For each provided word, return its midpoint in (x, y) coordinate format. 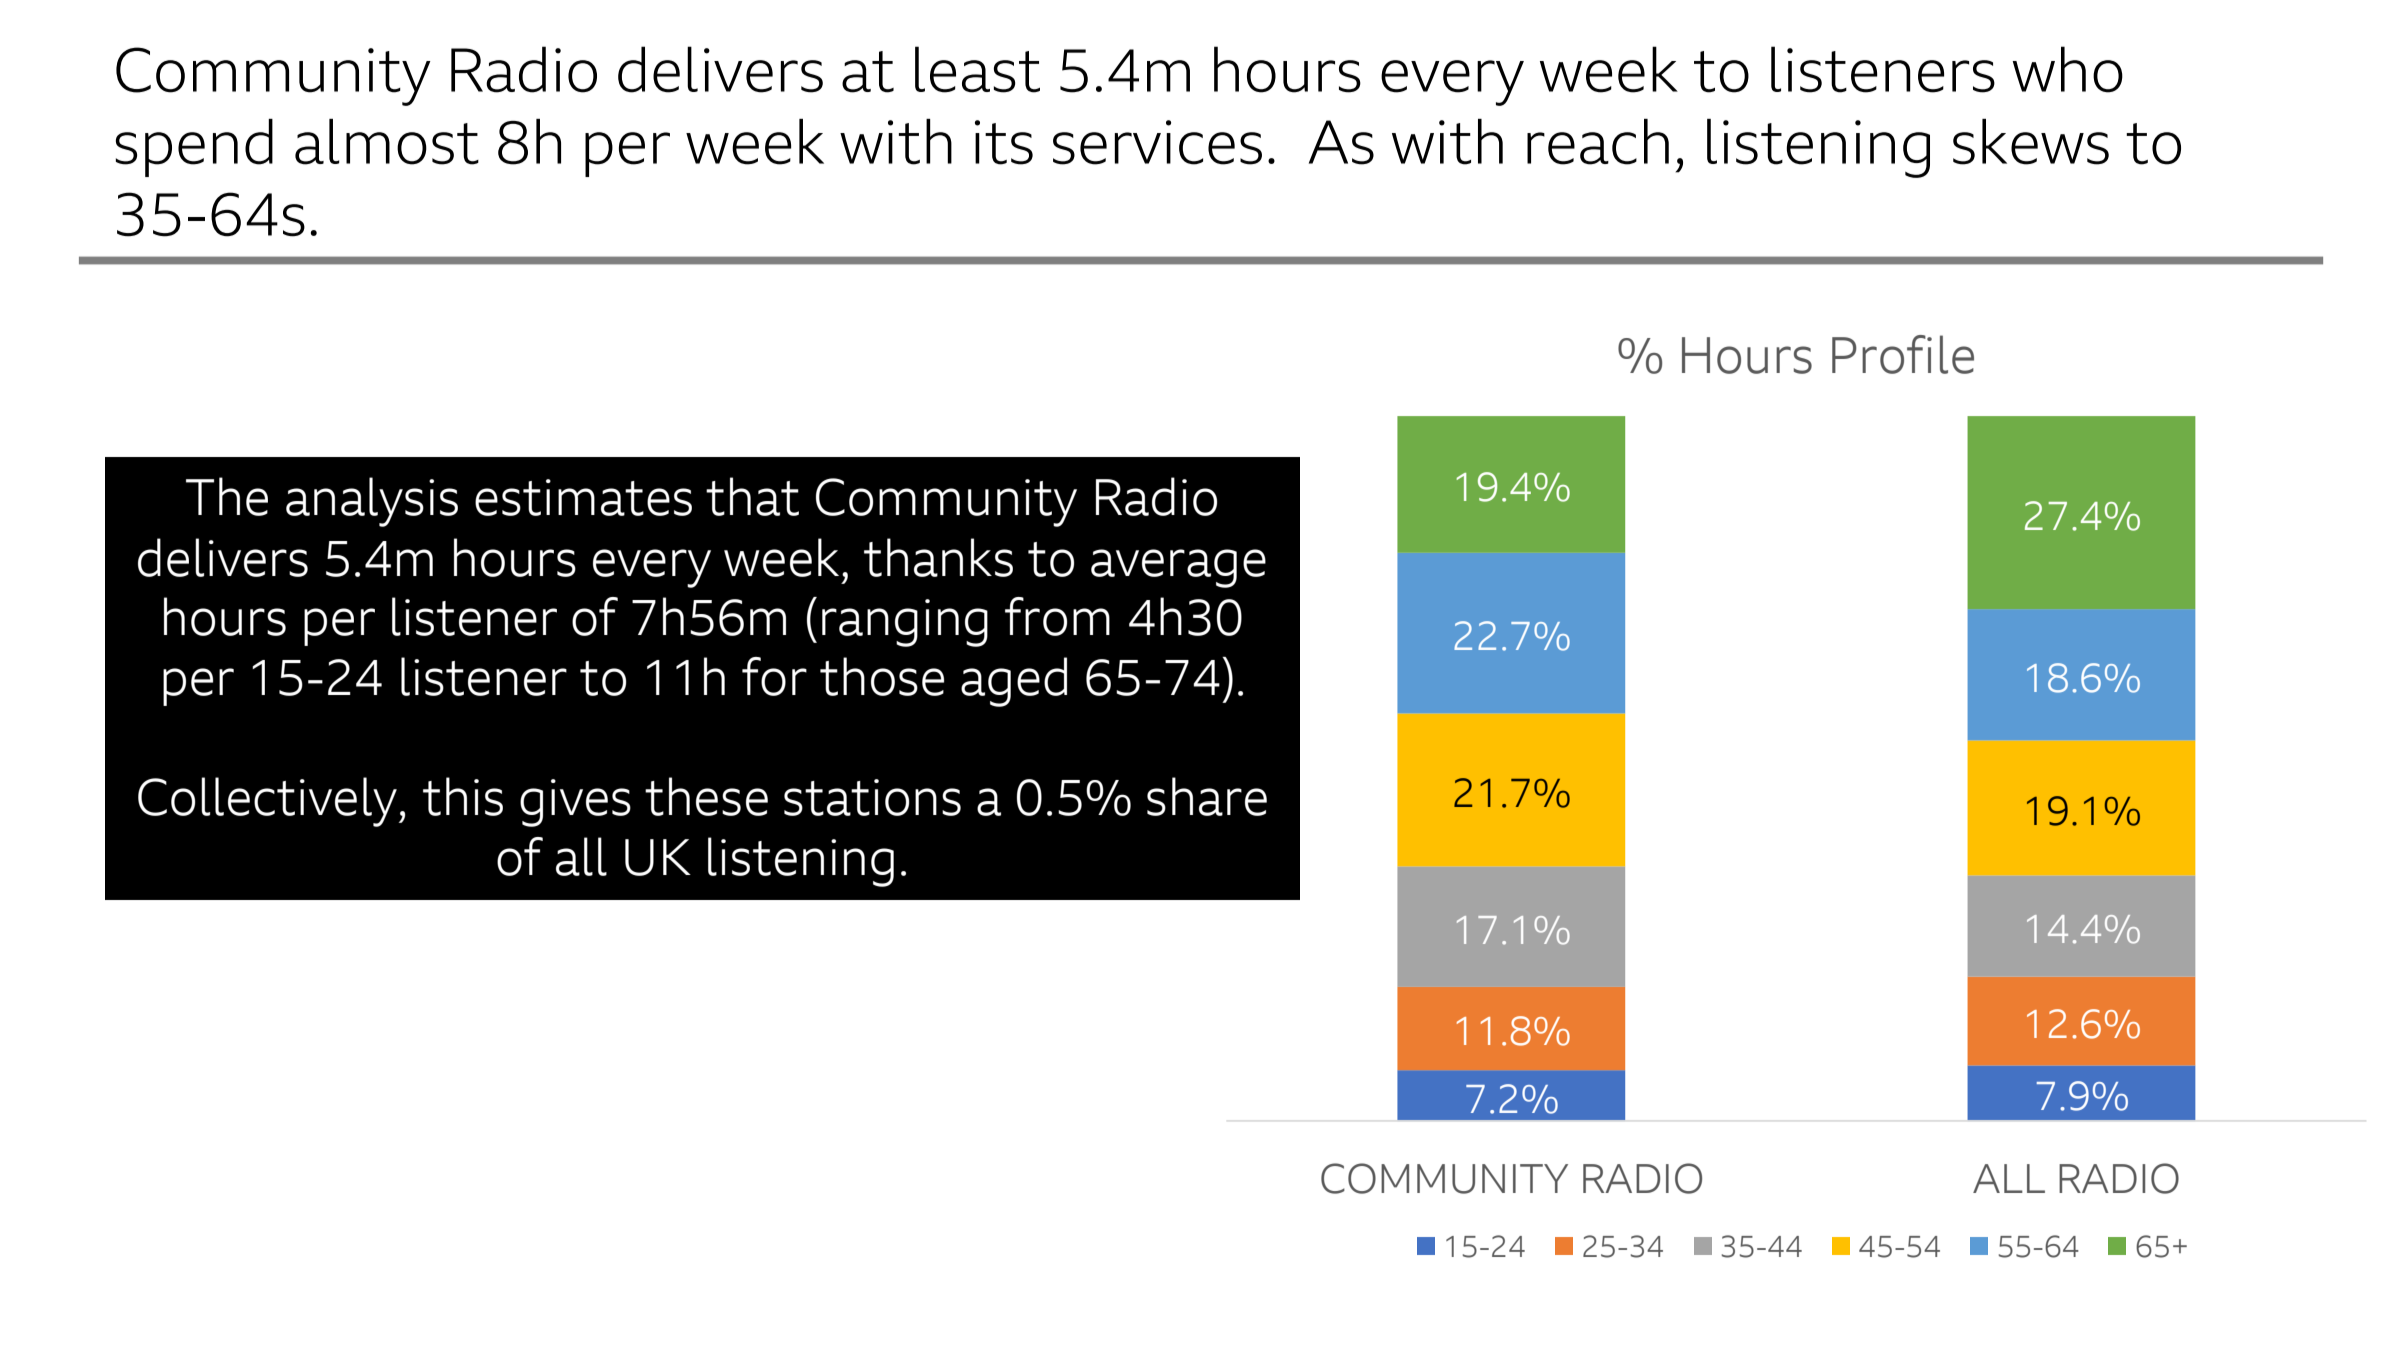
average (1178, 568)
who (2068, 69)
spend (194, 148)
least (977, 69)
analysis (372, 502)
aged (1014, 682)
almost (387, 142)
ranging (905, 623)
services (1157, 142)
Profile (1903, 354)
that (752, 496)
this (463, 796)
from (1057, 616)
